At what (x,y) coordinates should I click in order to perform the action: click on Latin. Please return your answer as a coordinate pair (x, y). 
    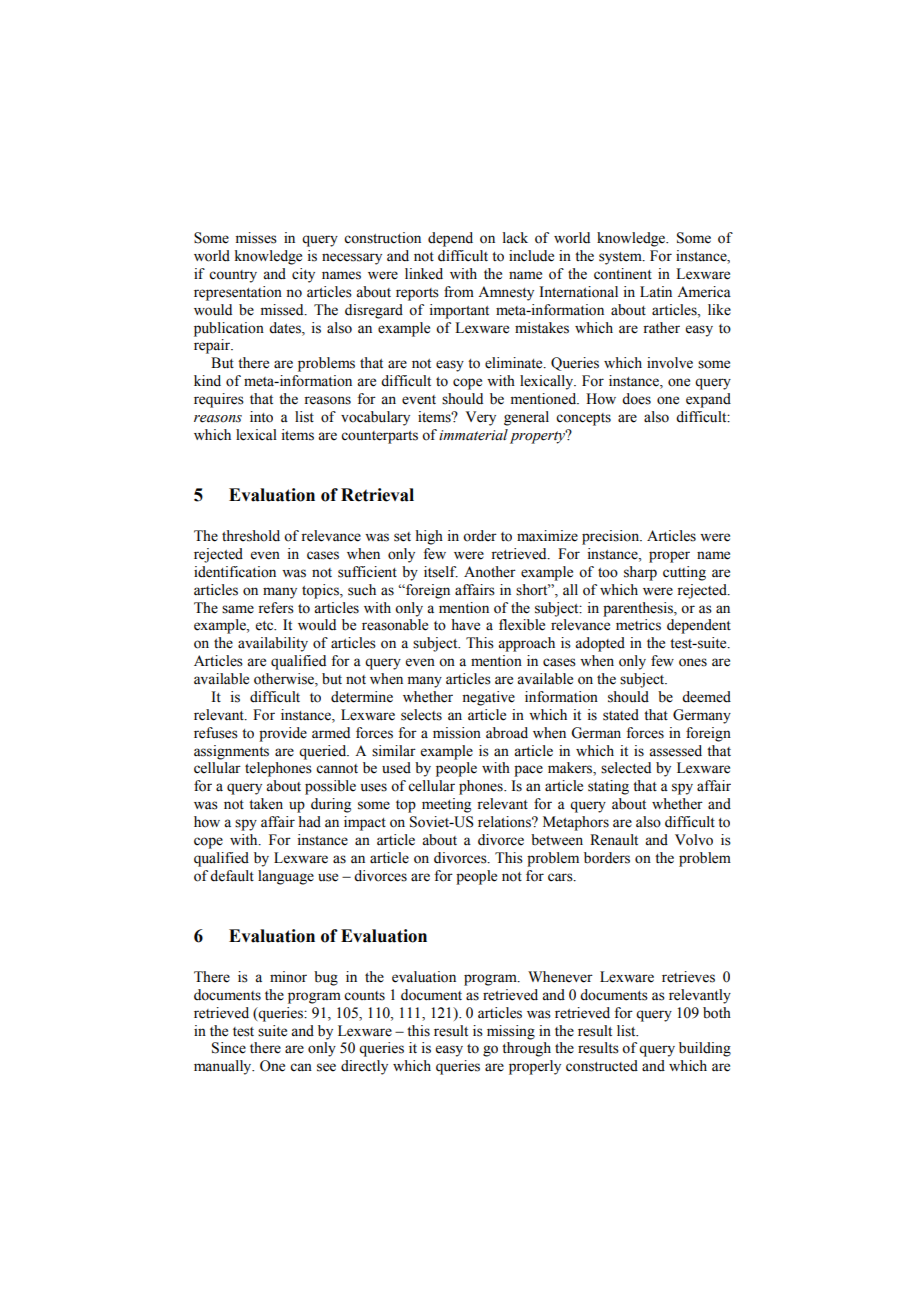
    Looking at the image, I should click on (656, 292).
